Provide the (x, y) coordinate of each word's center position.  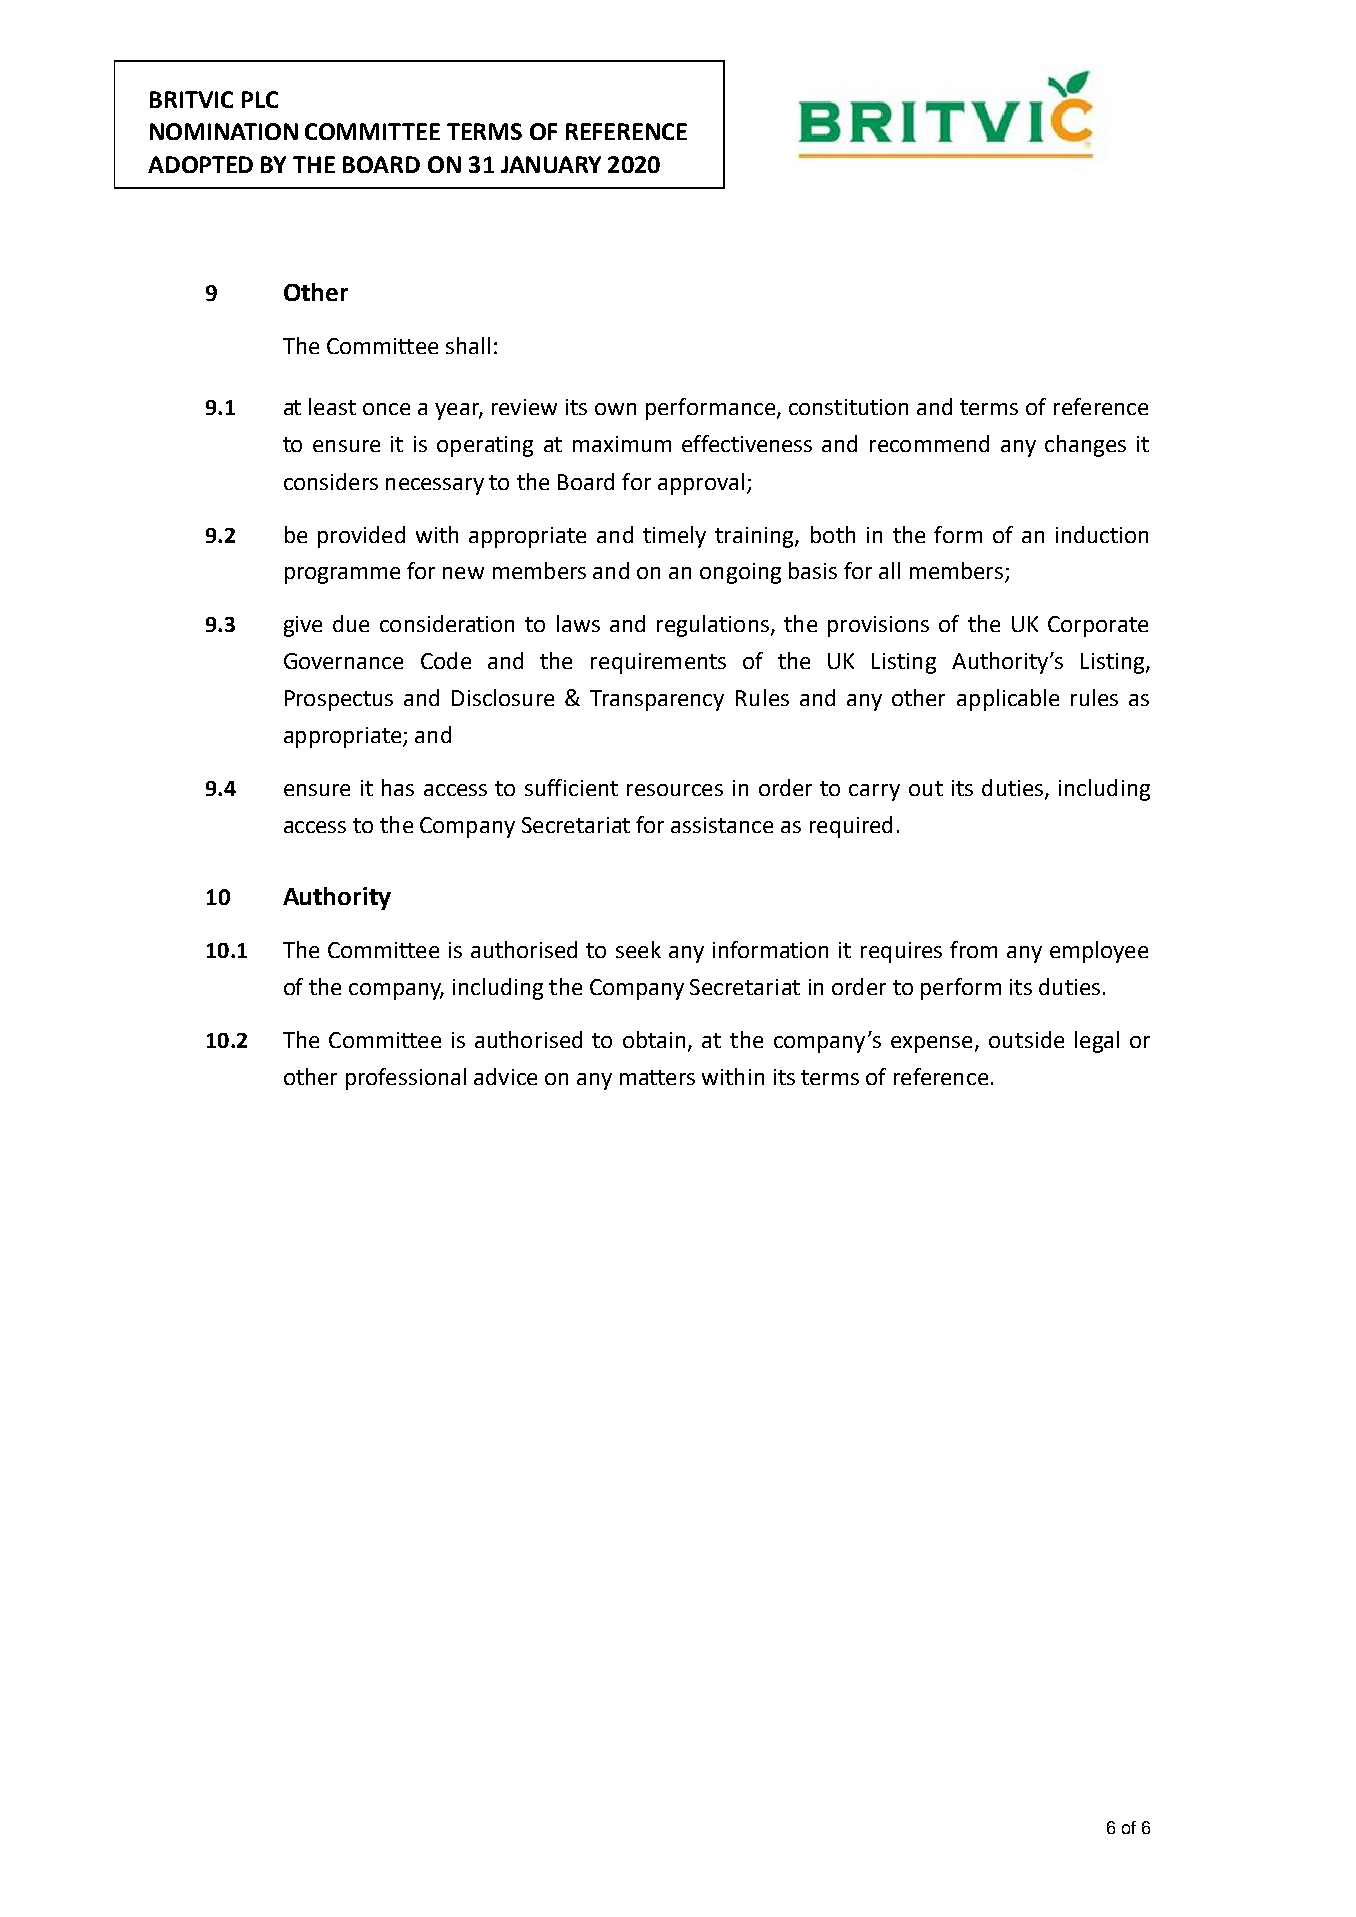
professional (406, 1079)
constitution (848, 407)
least (332, 406)
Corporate (1098, 626)
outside (1026, 1039)
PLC (260, 99)
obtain (654, 1039)
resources (675, 790)
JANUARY (551, 164)
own (615, 409)
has (398, 787)
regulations (713, 626)
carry (874, 792)
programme (342, 575)
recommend (929, 443)
